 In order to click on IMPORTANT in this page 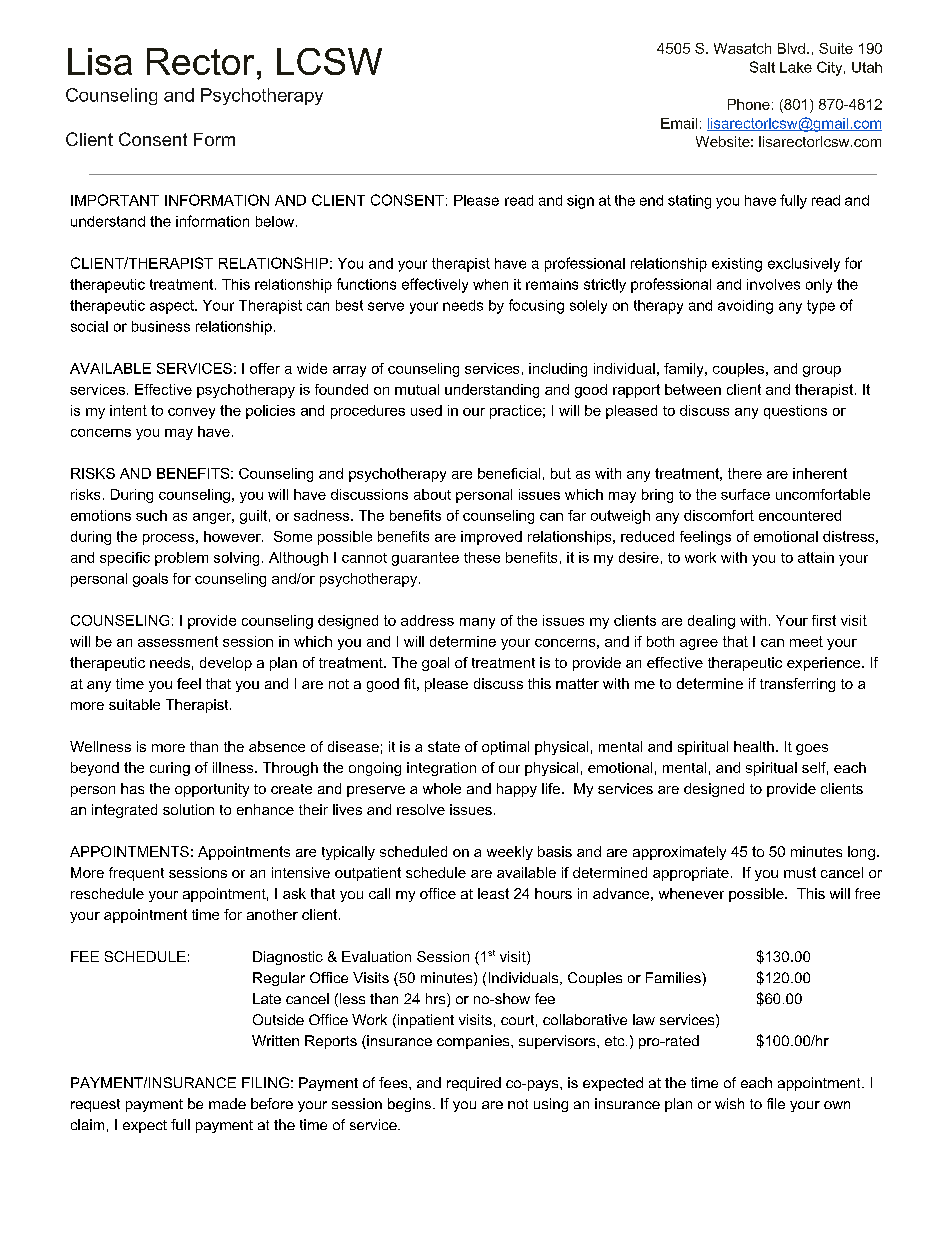, I will do `click(115, 200)`.
